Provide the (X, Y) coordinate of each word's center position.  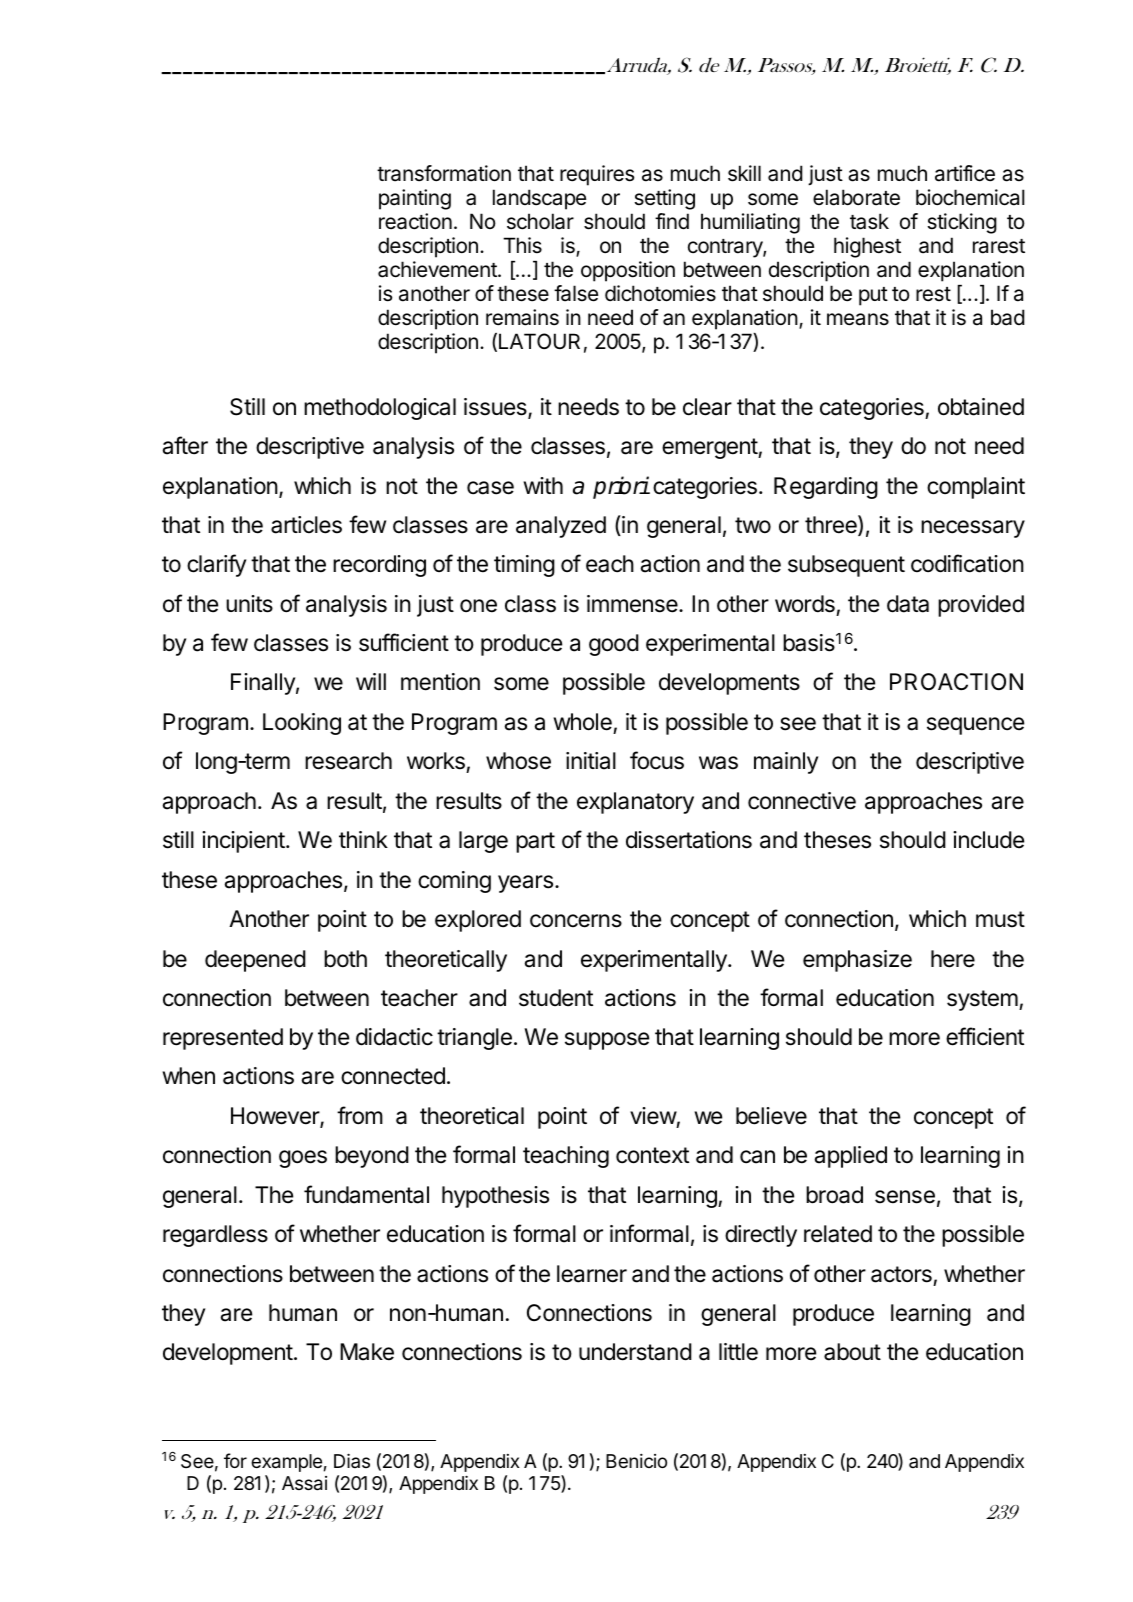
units (249, 604)
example (286, 1463)
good (614, 645)
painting (415, 199)
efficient (985, 1036)
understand (635, 1352)
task (869, 221)
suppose (607, 1041)
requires (597, 175)
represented (223, 1039)
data (908, 604)
